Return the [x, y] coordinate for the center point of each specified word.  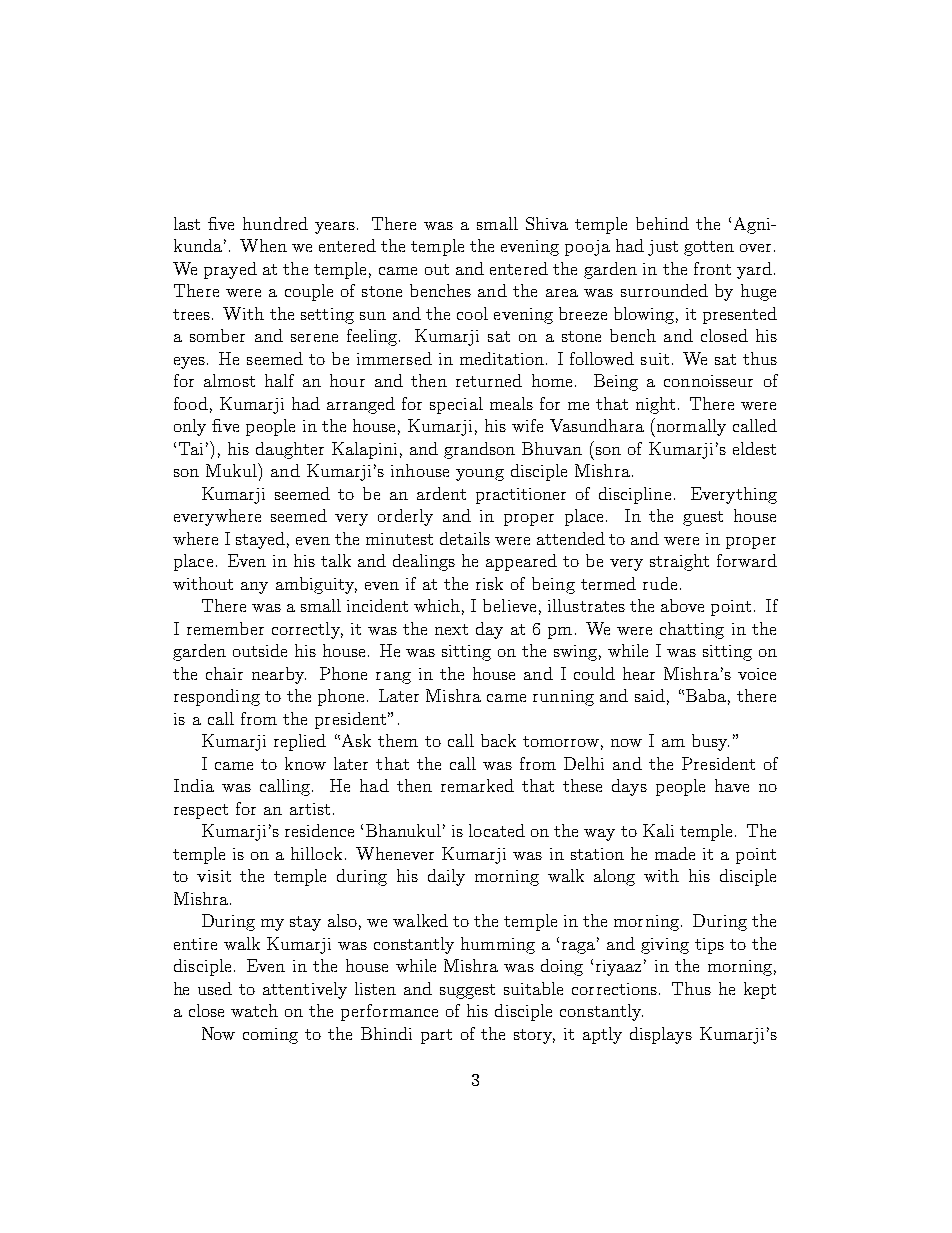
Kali [658, 830]
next [451, 629]
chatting [692, 630]
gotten [709, 248]
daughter [290, 450]
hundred [275, 223]
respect [201, 811]
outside [260, 650]
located [497, 830]
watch [254, 1010]
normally [690, 427]
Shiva [547, 223]
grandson [479, 450]
